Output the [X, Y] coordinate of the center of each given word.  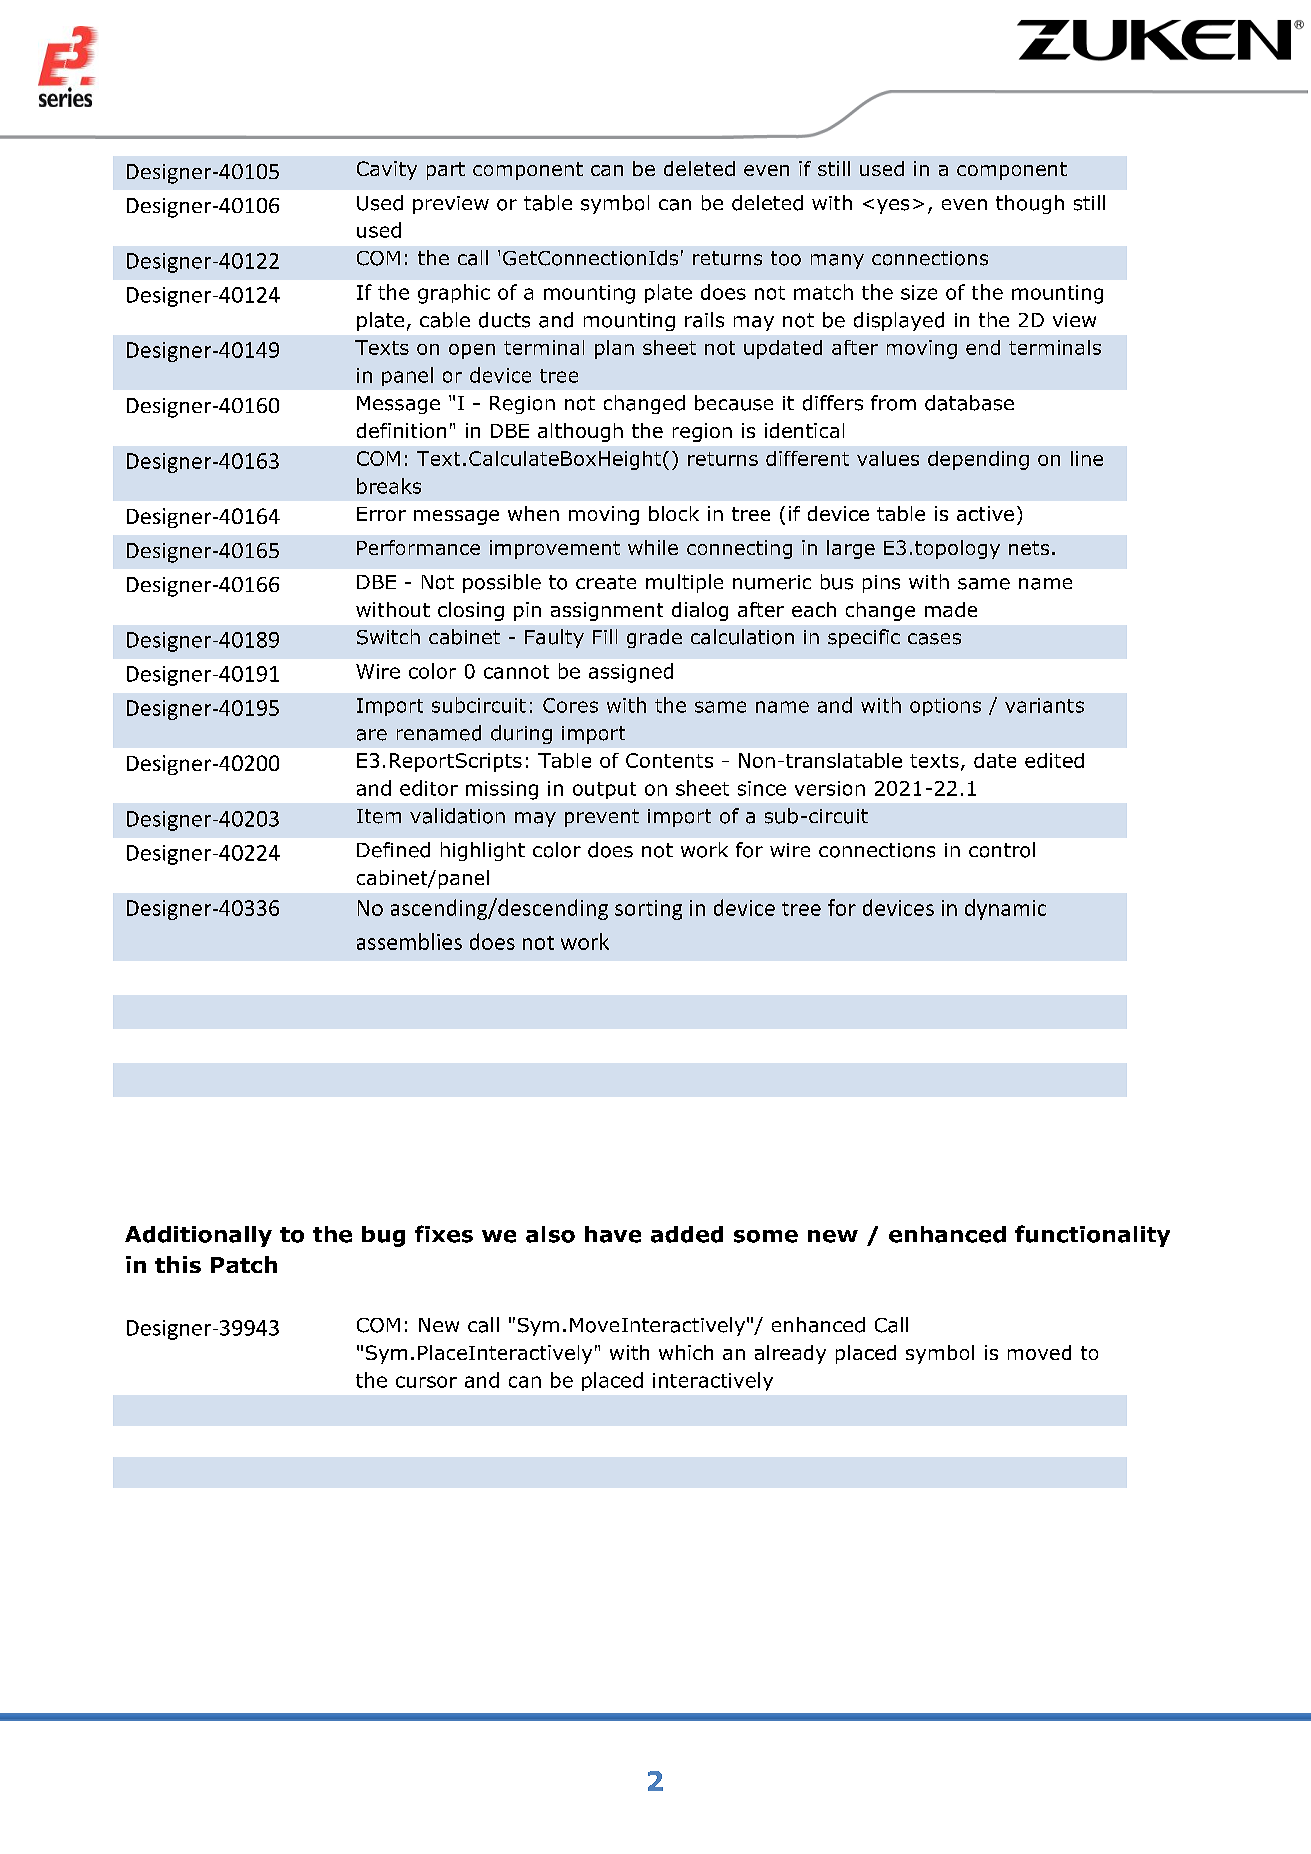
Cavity [387, 170]
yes [893, 206]
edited [1054, 760]
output [604, 790]
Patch [244, 1264]
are [372, 735]
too [786, 258]
